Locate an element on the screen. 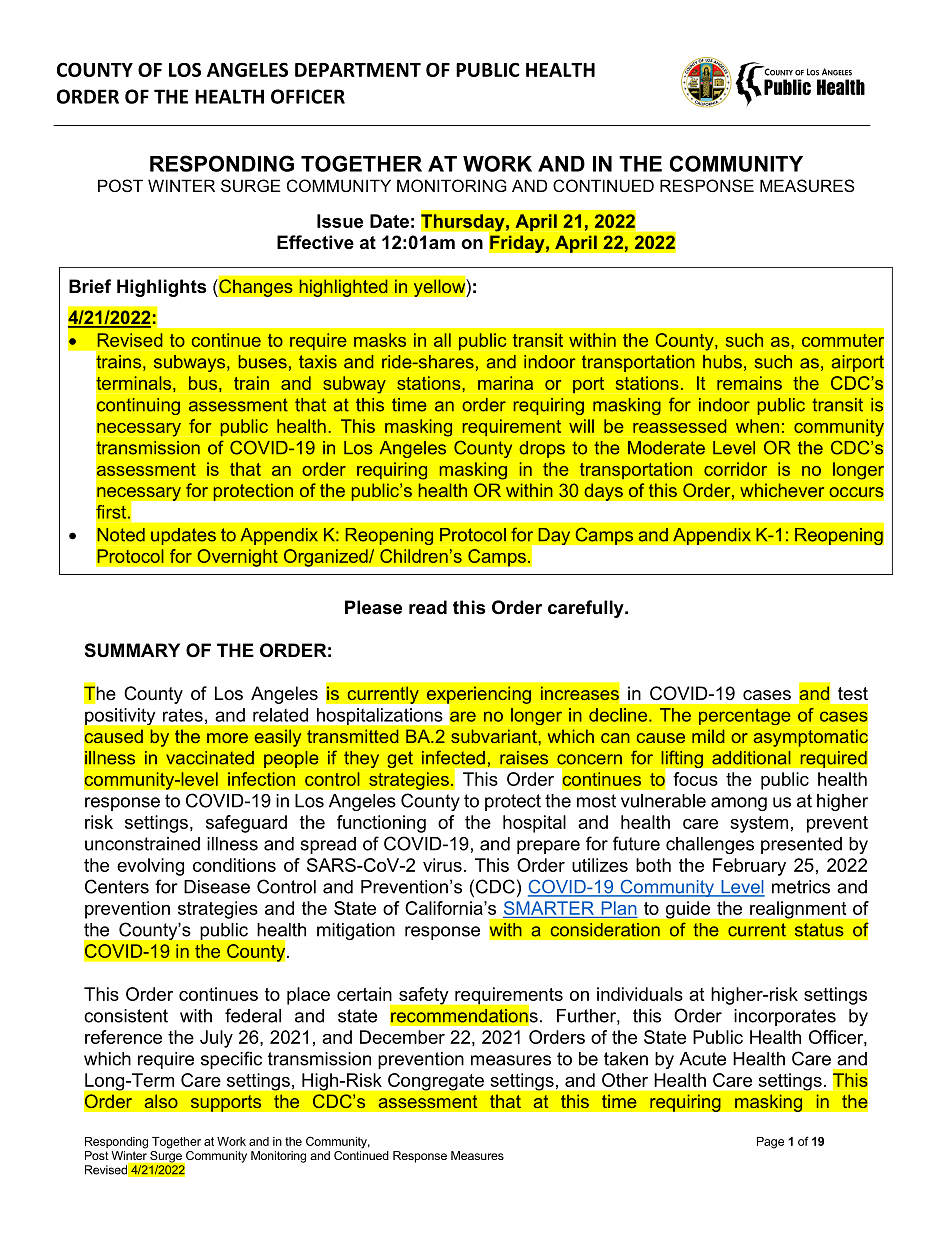  buses is located at coordinates (262, 362).
